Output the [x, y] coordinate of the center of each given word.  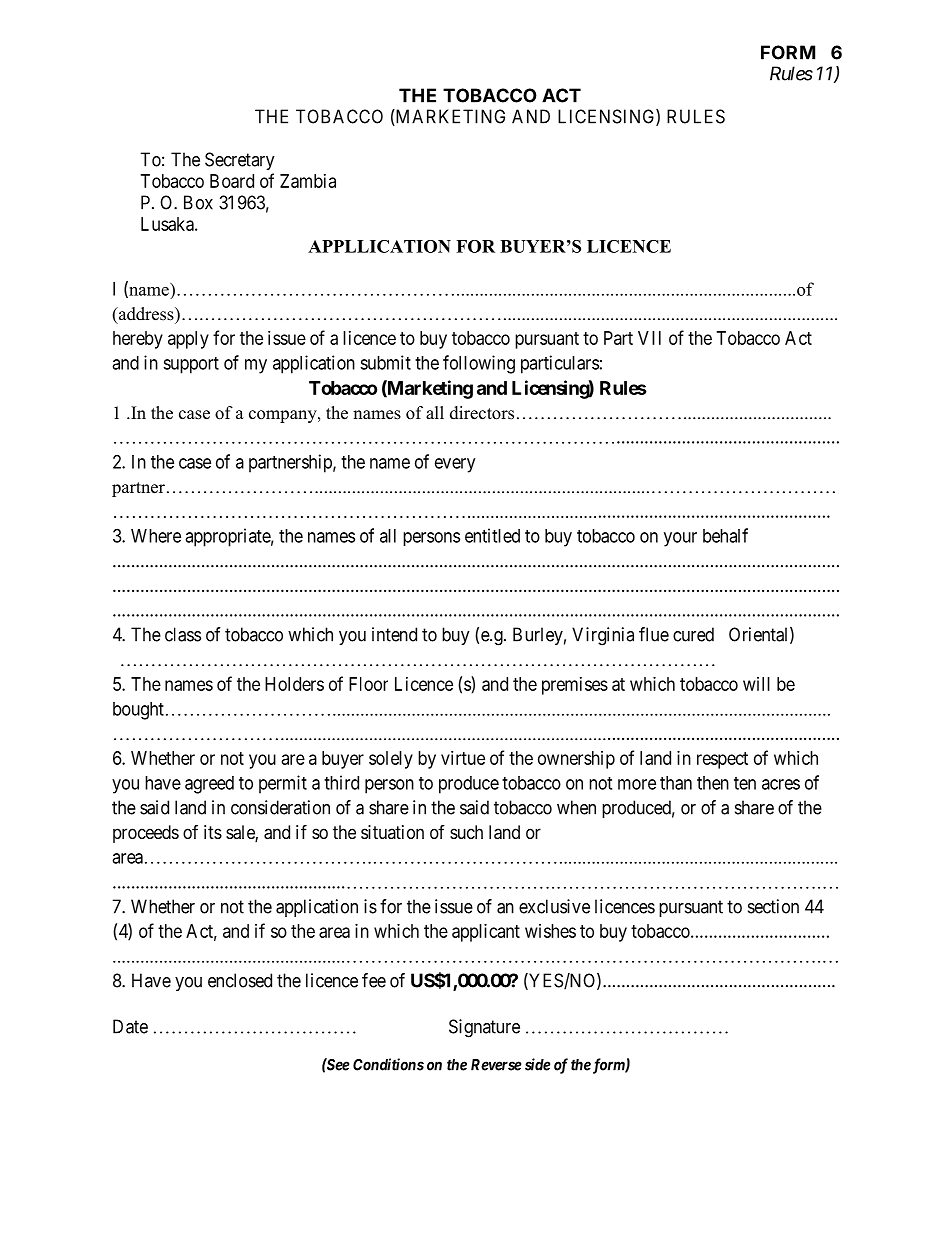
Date [130, 1026]
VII [649, 338]
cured [693, 634]
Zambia [308, 181]
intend [394, 634]
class [183, 634]
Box [198, 202]
